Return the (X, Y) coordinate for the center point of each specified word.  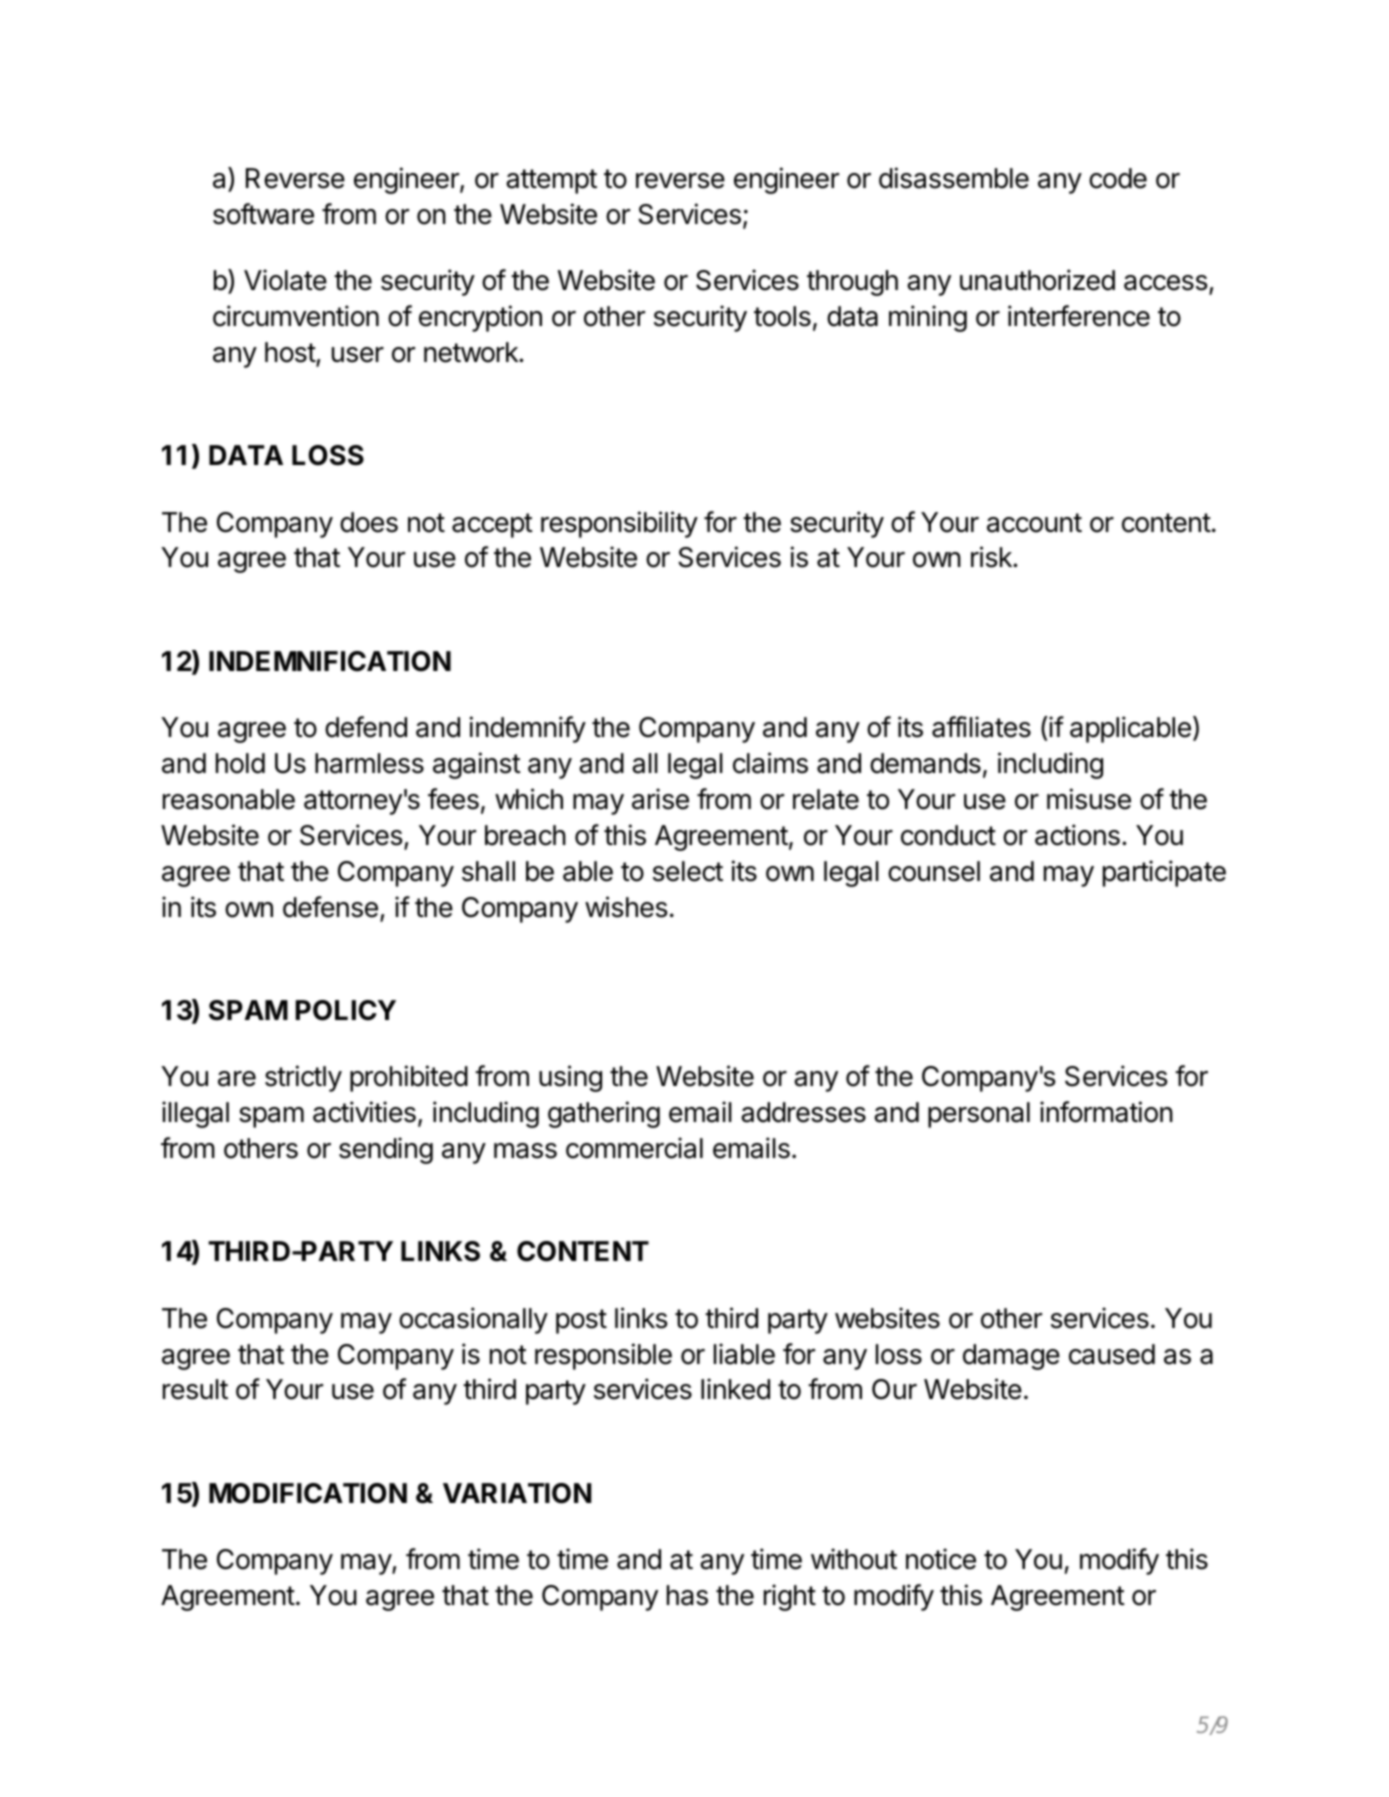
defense (330, 907)
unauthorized (1037, 280)
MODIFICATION (308, 1493)
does (369, 522)
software (263, 214)
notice (941, 1559)
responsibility (619, 524)
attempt (551, 181)
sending (386, 1150)
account (1034, 523)
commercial (634, 1148)
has (687, 1595)
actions (1077, 835)
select (688, 871)
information (1106, 1112)
